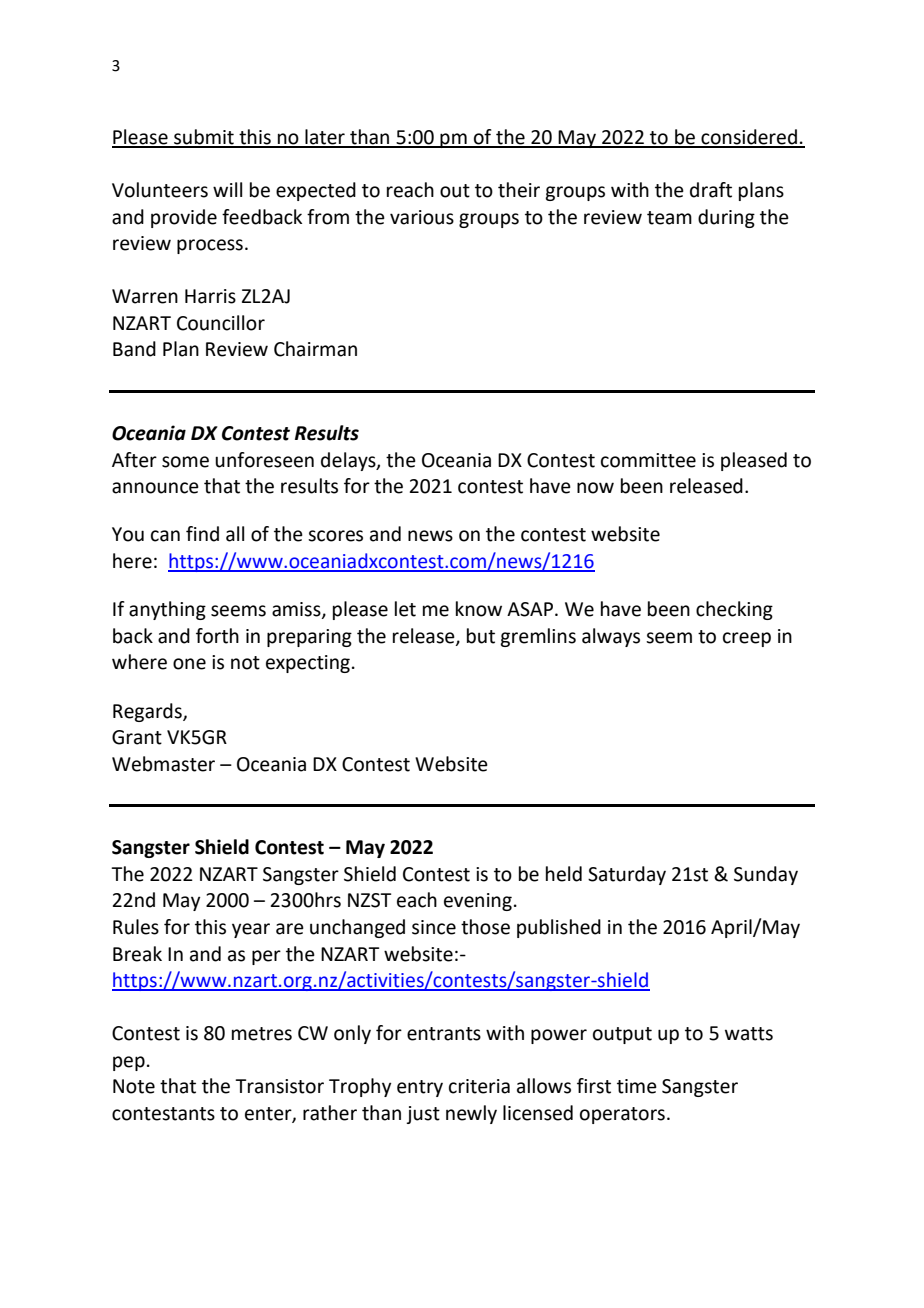  What do you see at coordinates (711, 190) in the document?
I see `draft` at bounding box center [711, 190].
